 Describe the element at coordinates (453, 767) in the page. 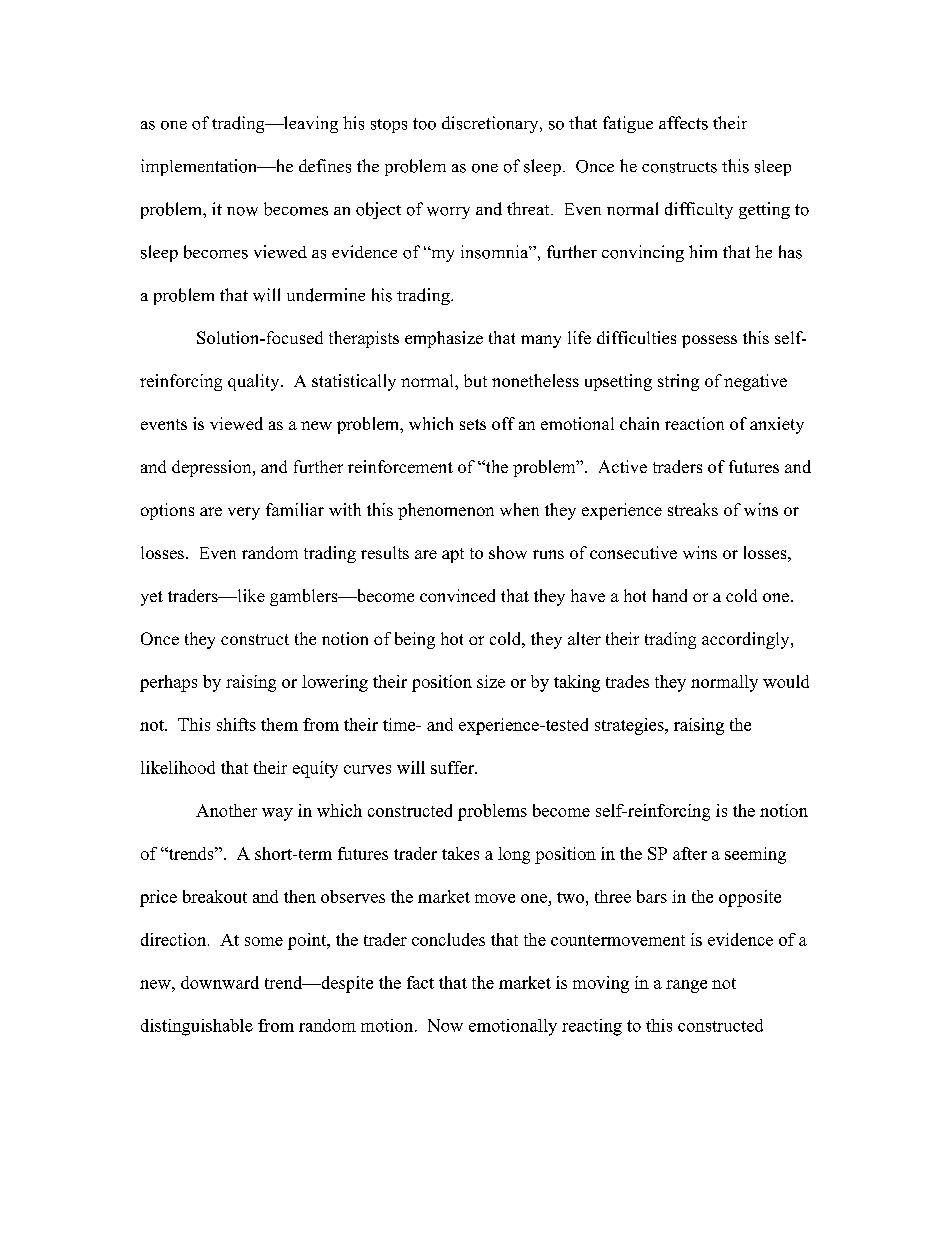

I see `suffer` at that location.
